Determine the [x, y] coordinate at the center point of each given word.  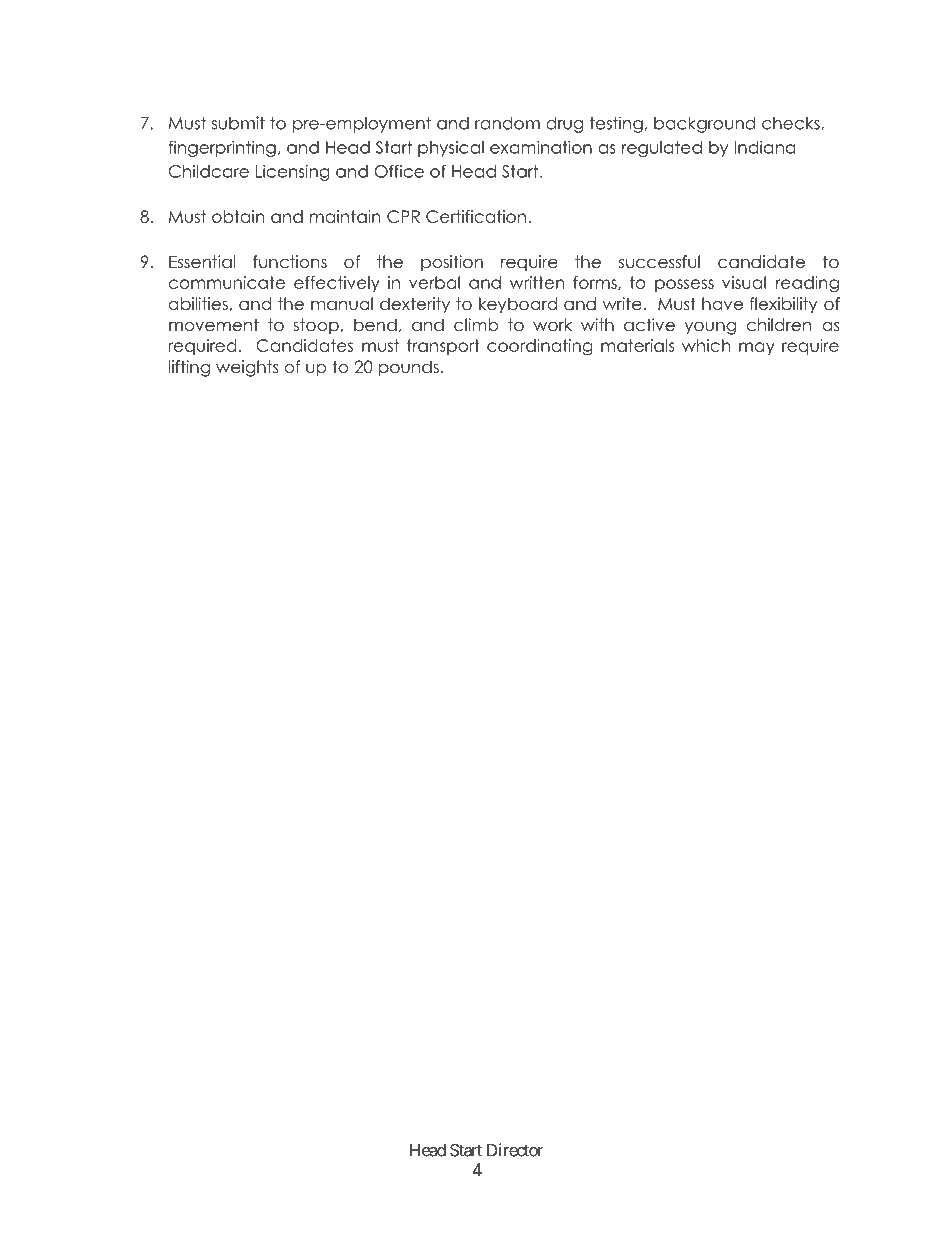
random [507, 123]
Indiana [765, 147]
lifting [189, 368]
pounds [409, 368]
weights [247, 368]
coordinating [540, 347]
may [757, 348]
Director [515, 1150]
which [706, 345]
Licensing [293, 173]
